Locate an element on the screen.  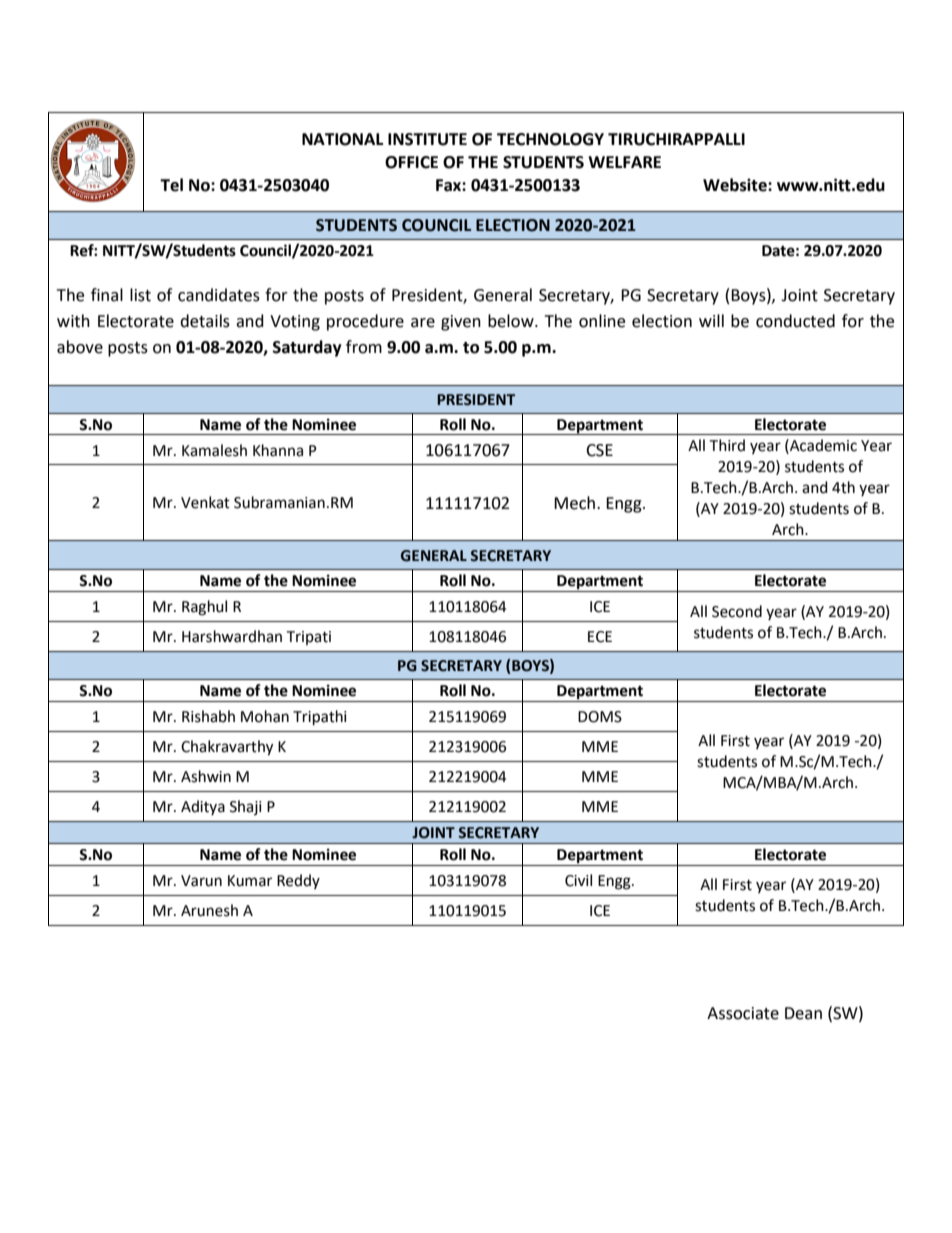
Third is located at coordinates (727, 445).
